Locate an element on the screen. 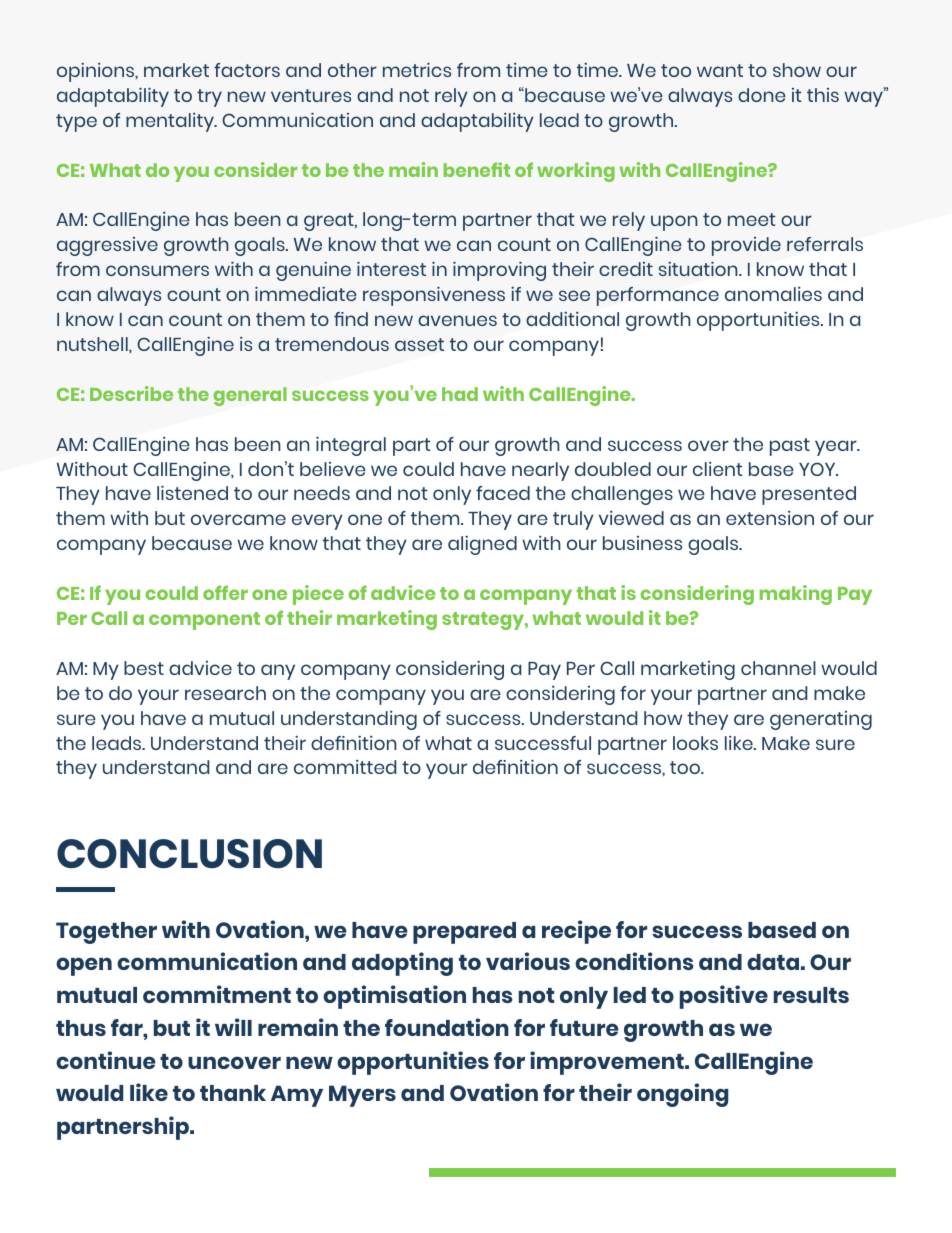  done is located at coordinates (762, 95).
